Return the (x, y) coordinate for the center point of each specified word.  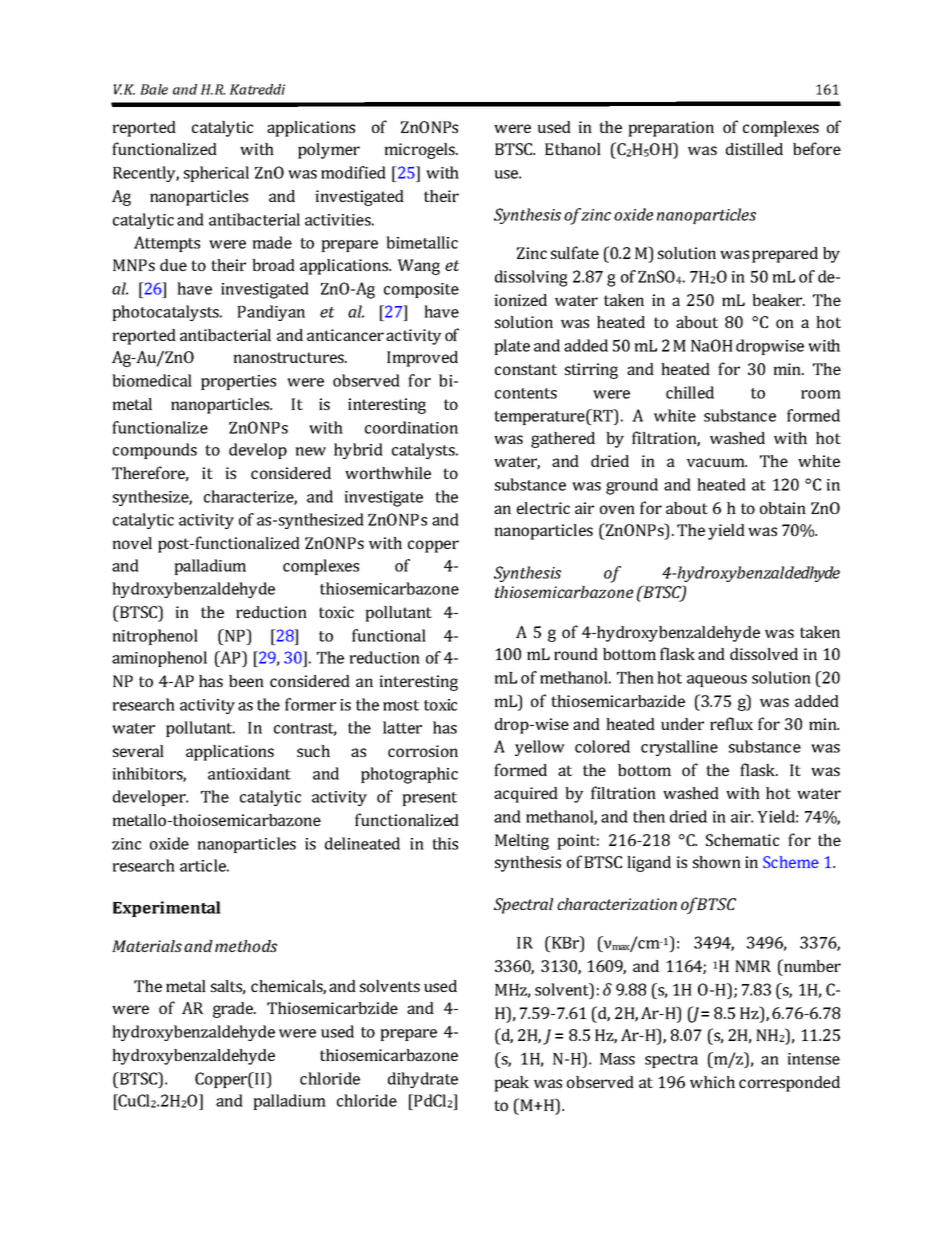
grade (234, 1010)
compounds (155, 451)
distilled (754, 149)
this (445, 843)
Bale (154, 89)
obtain (783, 508)
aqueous (717, 681)
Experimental (167, 909)
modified (353, 172)
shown (717, 862)
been (246, 681)
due (173, 265)
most (401, 705)
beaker (778, 300)
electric (543, 508)
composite (421, 290)
